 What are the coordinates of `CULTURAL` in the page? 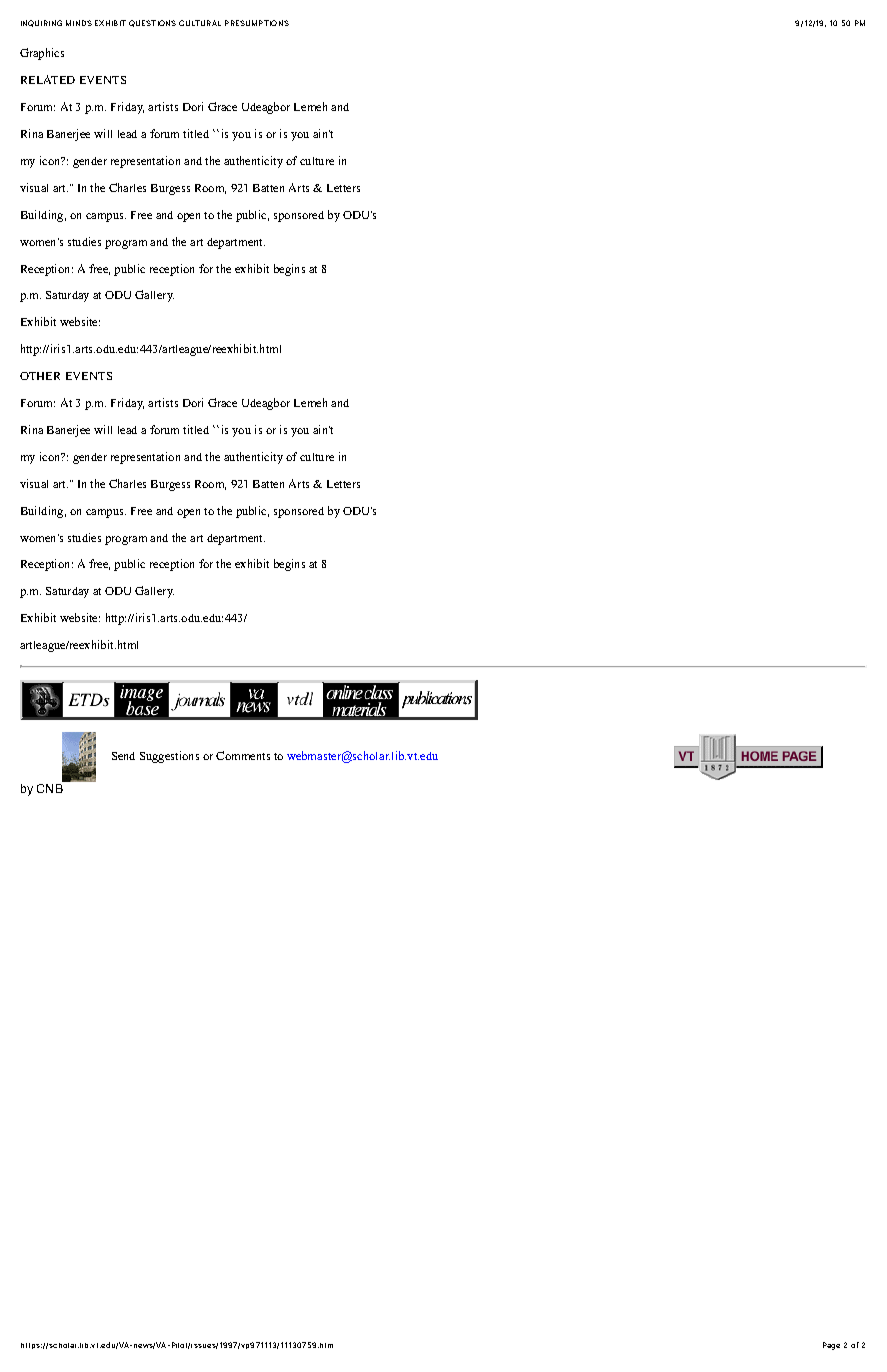 It's located at (200, 23).
